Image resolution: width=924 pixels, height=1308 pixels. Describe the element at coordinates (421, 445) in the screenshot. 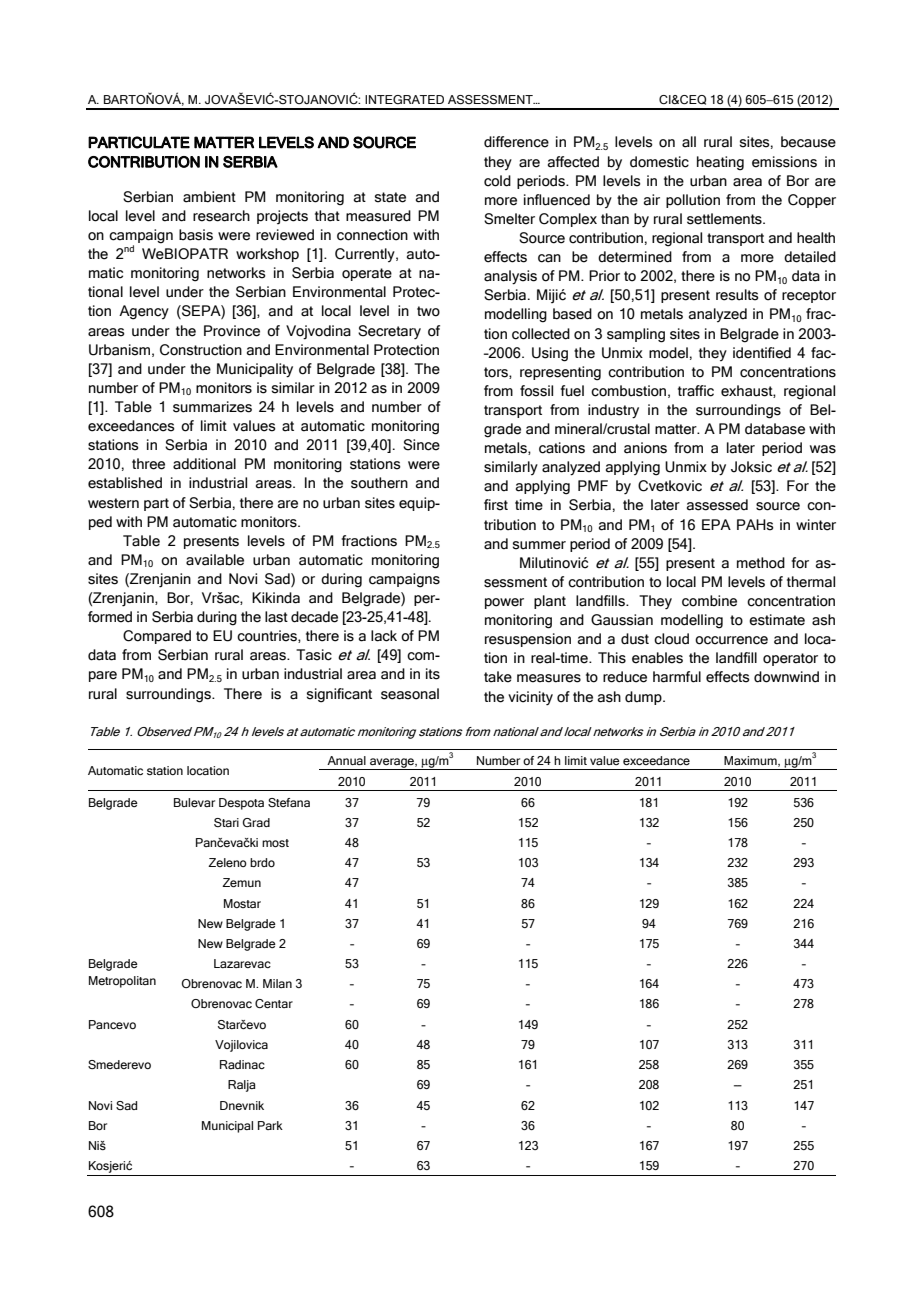

I see `Since` at that location.
